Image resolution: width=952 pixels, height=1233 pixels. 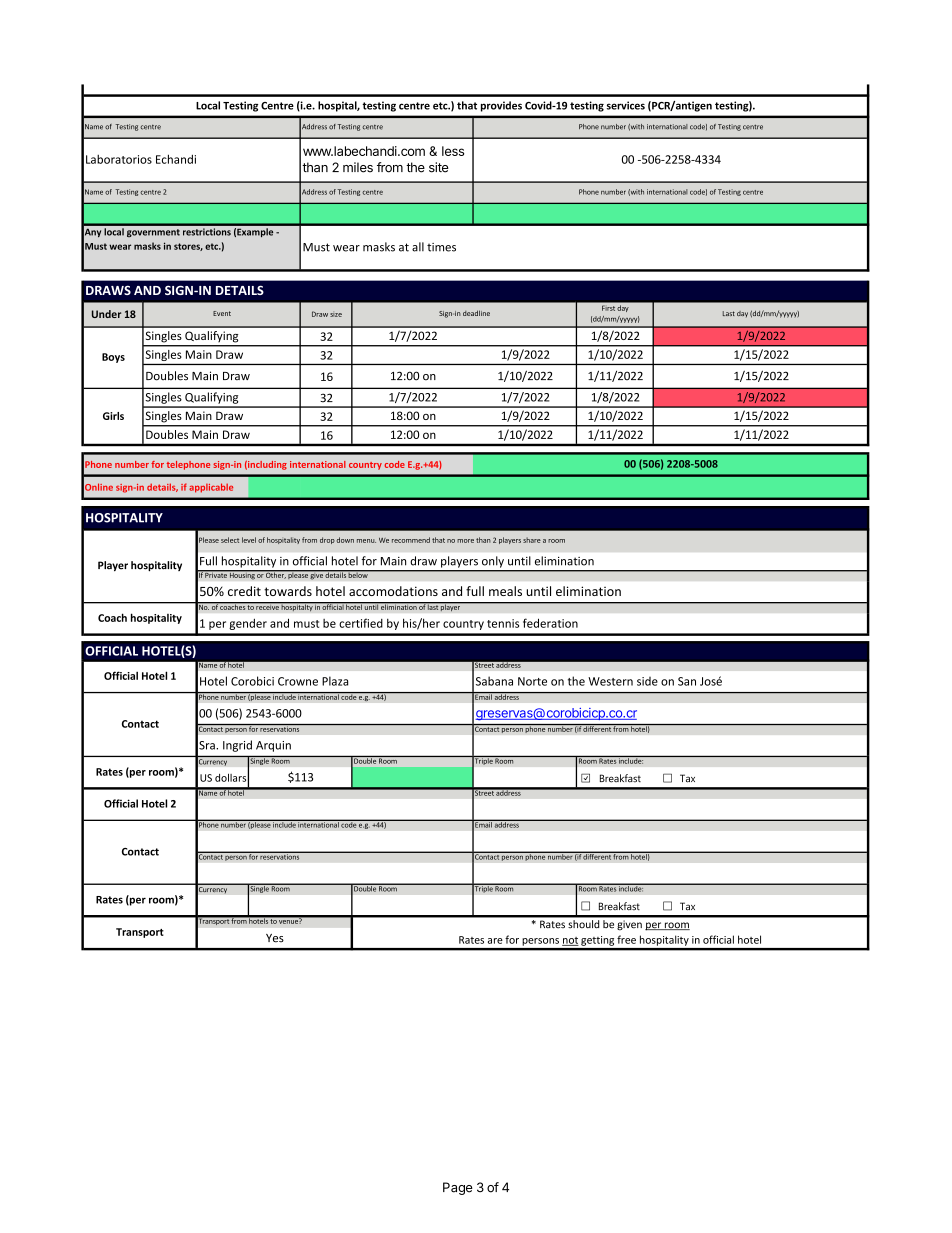 What do you see at coordinates (610, 681) in the screenshot?
I see `Western` at bounding box center [610, 681].
